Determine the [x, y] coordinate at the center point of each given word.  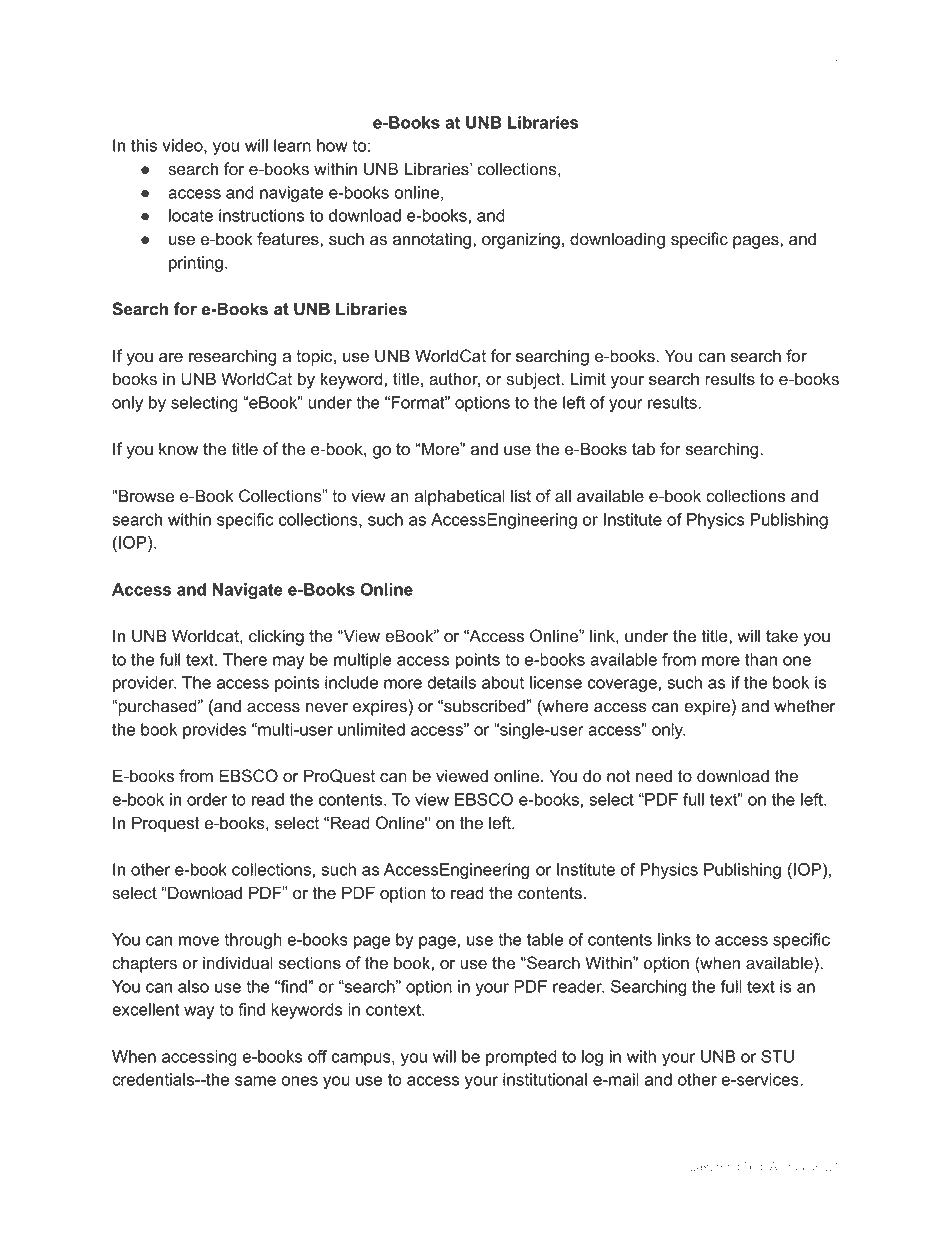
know [179, 449]
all [563, 496]
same [255, 1081]
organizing [521, 240]
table [545, 939]
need [654, 776]
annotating [433, 240]
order [207, 799]
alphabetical [459, 497]
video [183, 146]
